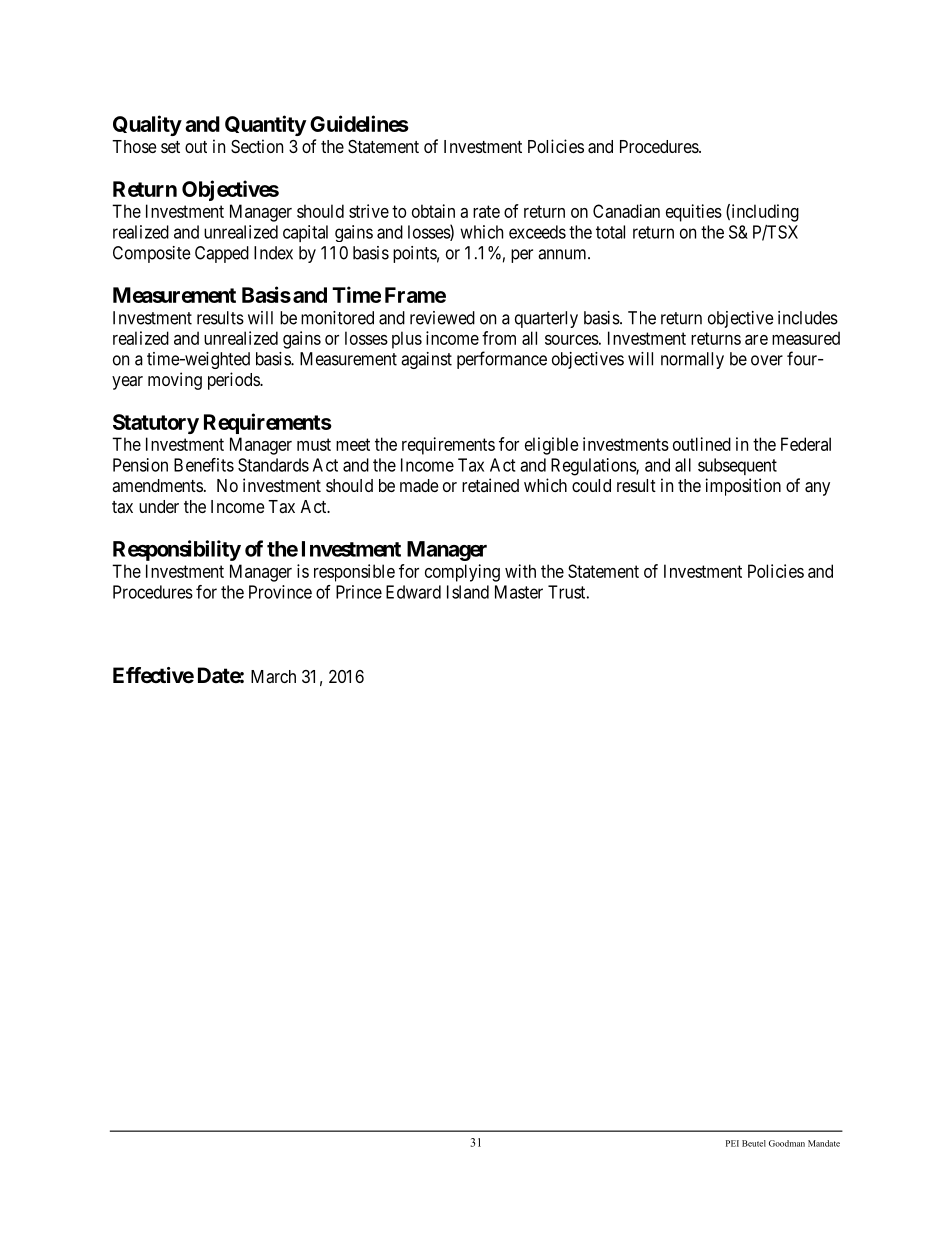 The image size is (952, 1233). I want to click on rate, so click(486, 211).
